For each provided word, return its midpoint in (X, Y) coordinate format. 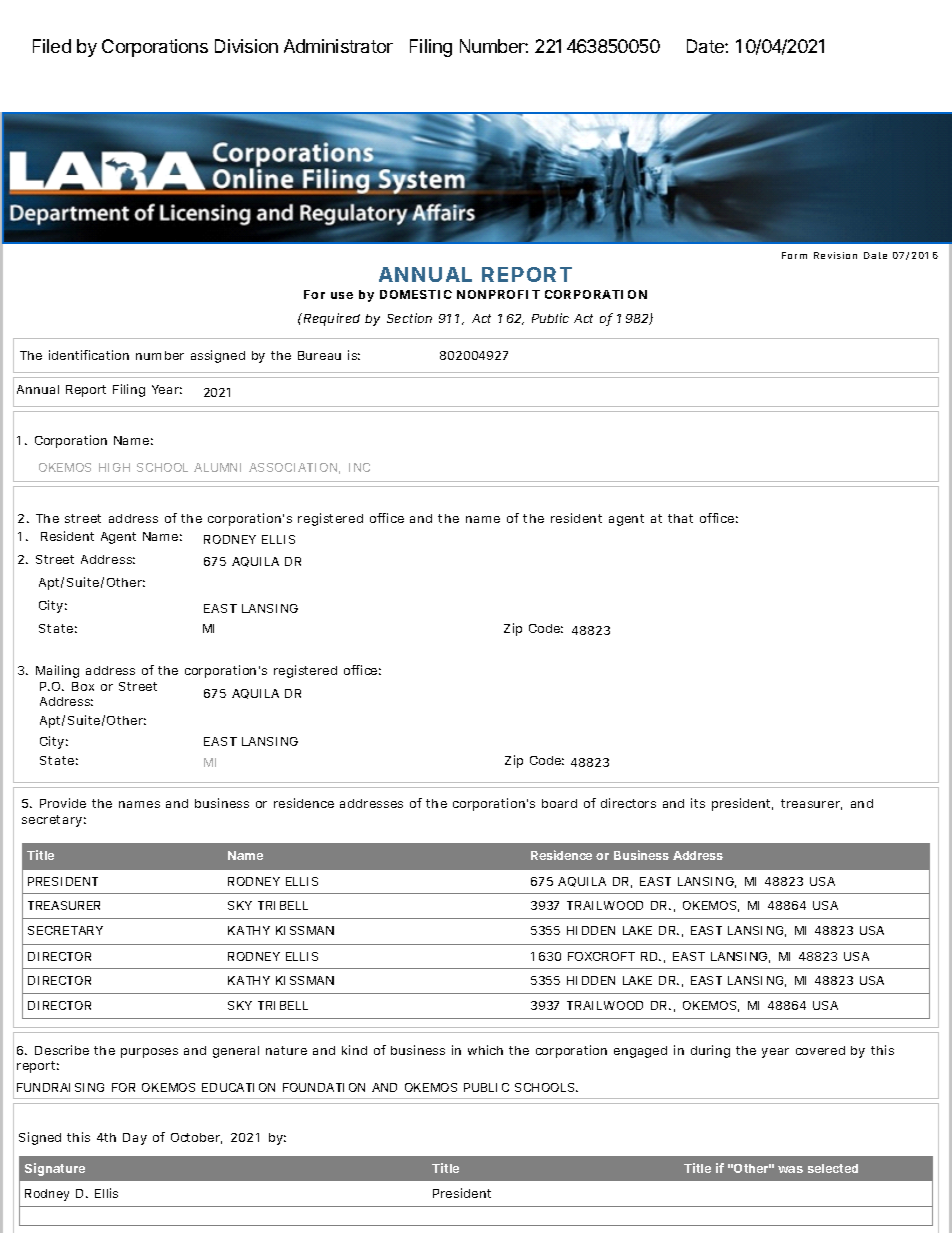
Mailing (57, 671)
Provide (63, 803)
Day (135, 1139)
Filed (52, 46)
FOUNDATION (324, 1087)
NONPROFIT (498, 294)
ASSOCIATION (294, 468)
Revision (835, 255)
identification (89, 355)
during (710, 1051)
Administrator (338, 46)
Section (409, 318)
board (559, 803)
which (485, 1050)
